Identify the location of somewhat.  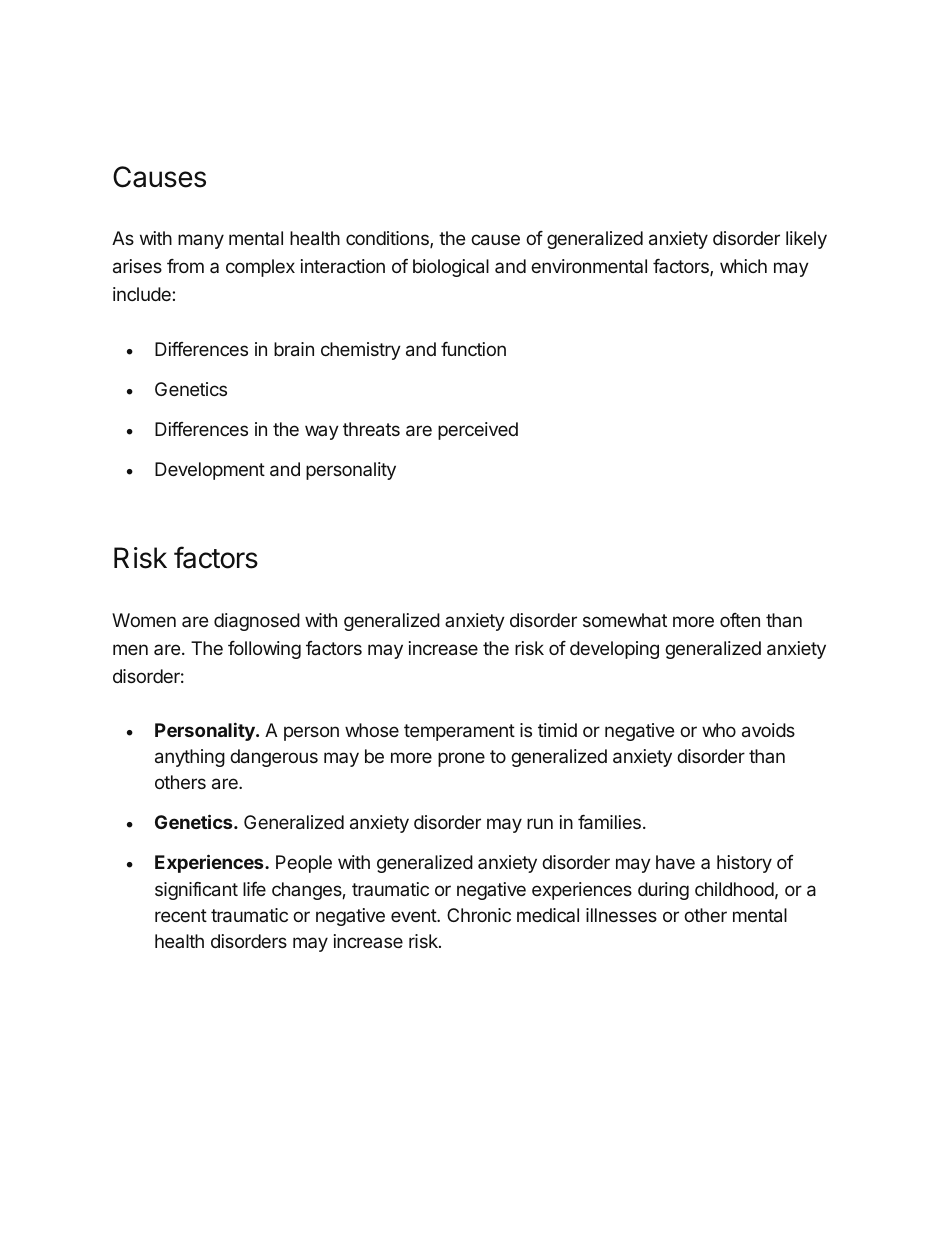
(625, 620).
